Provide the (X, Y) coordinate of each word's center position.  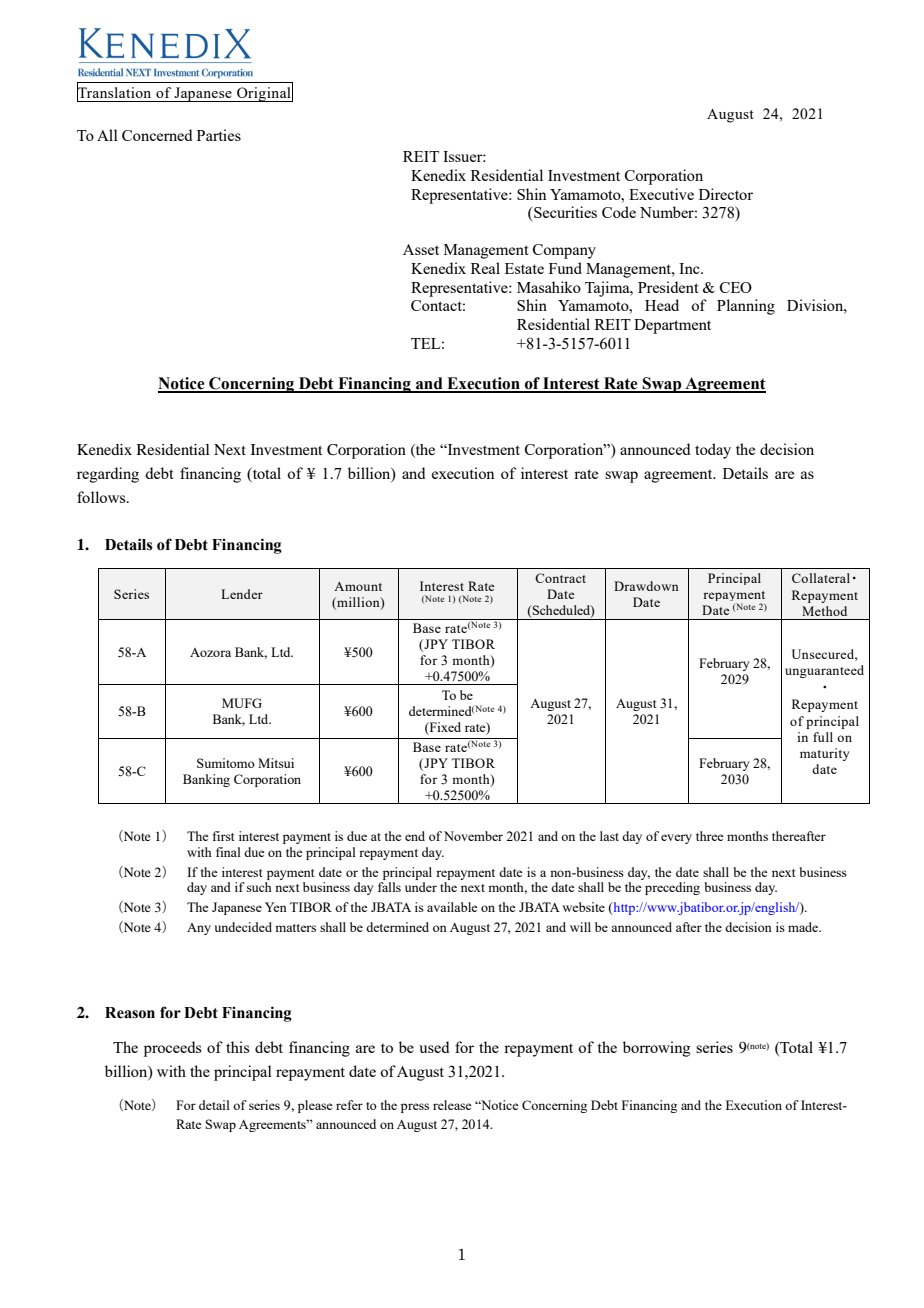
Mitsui (276, 763)
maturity (825, 754)
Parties (219, 135)
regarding (108, 475)
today (713, 451)
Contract (560, 578)
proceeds (172, 1049)
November (473, 836)
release (452, 1105)
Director (726, 194)
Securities (564, 212)
